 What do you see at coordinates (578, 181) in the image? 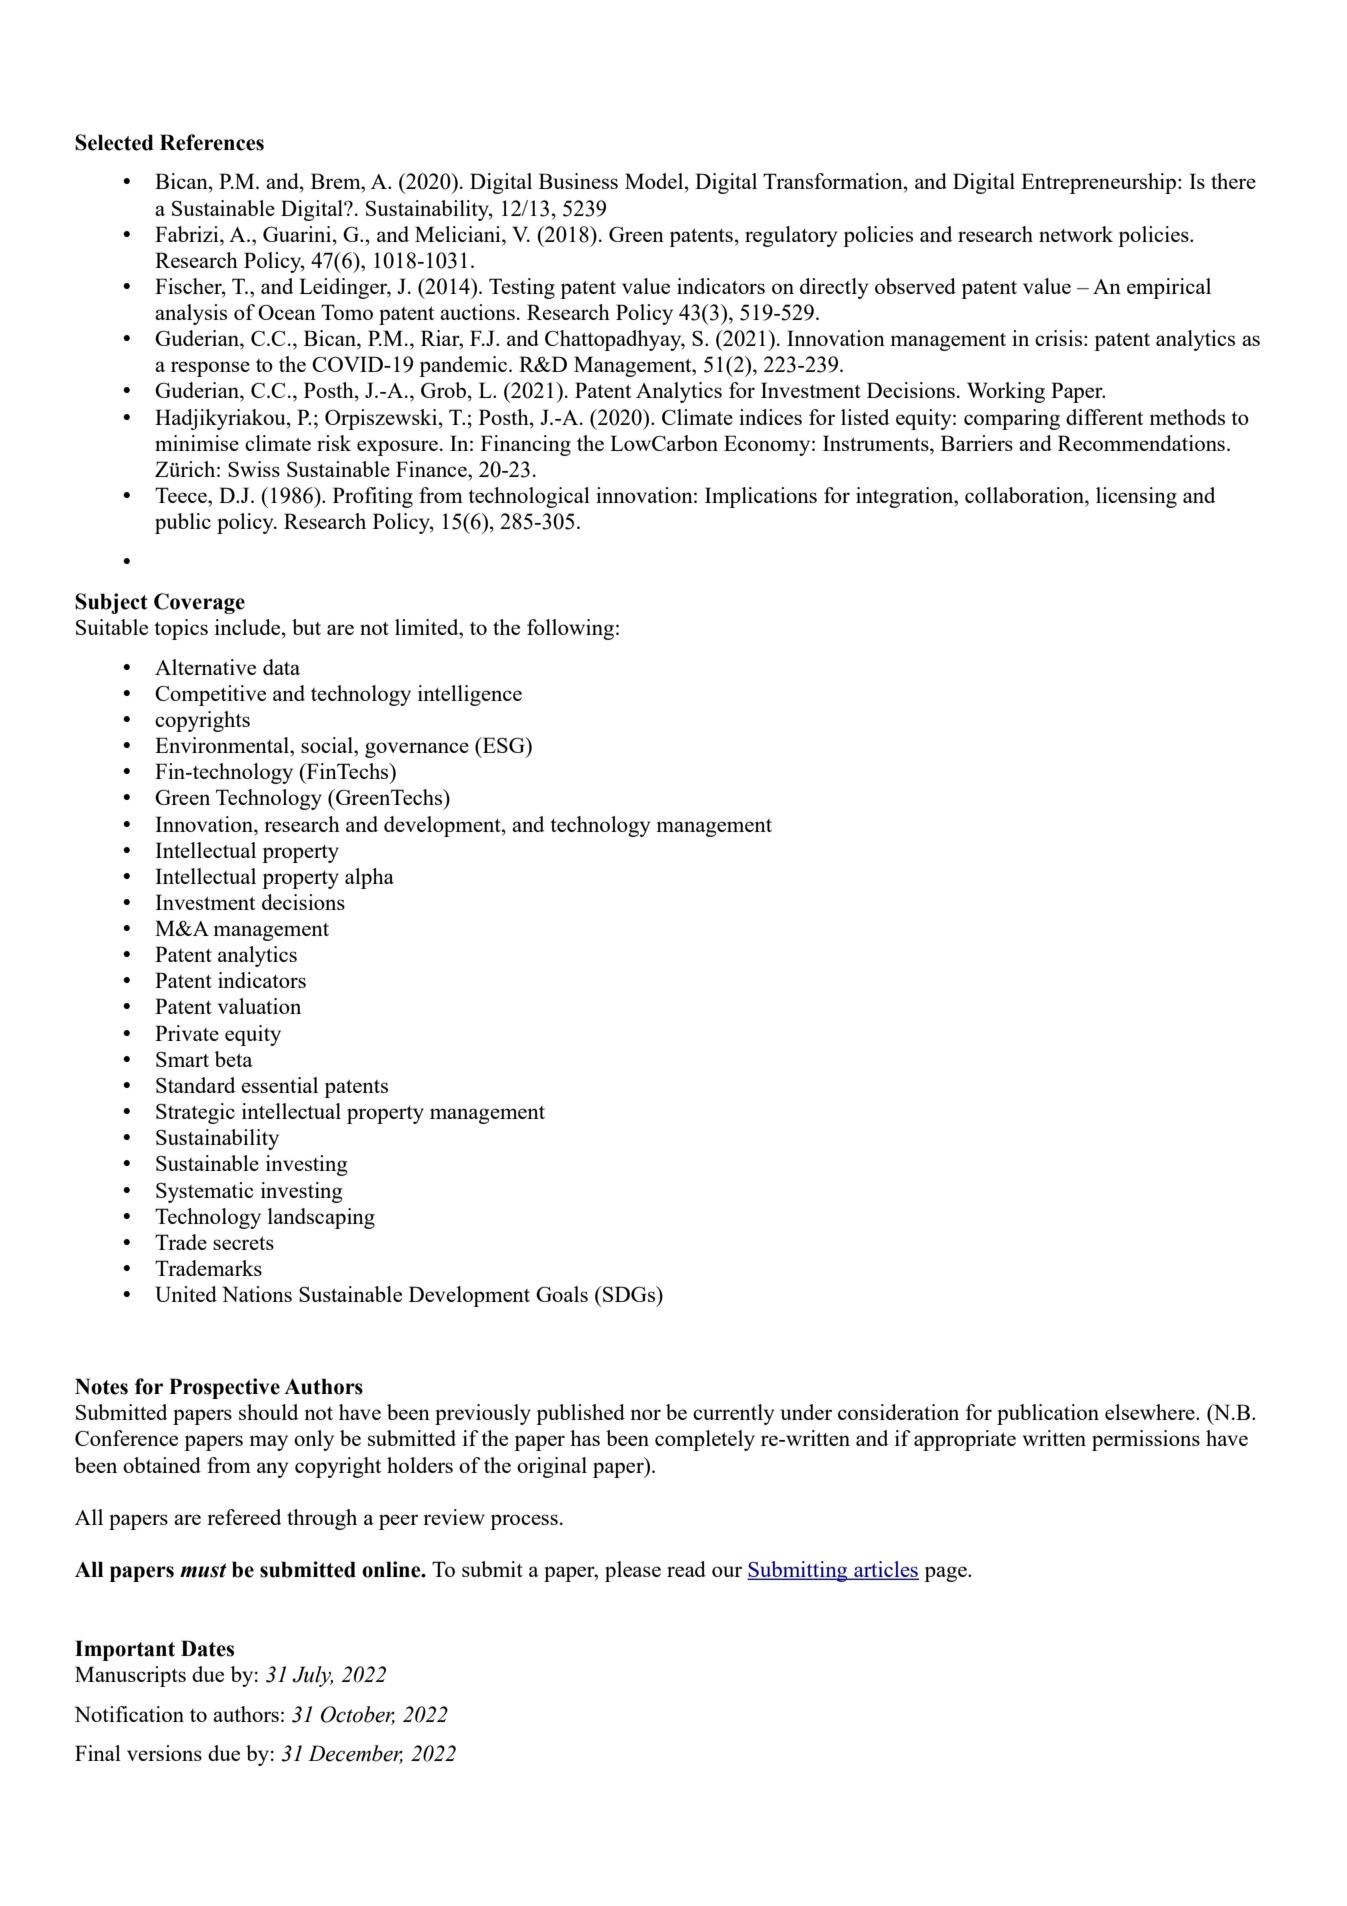
I see `Business` at bounding box center [578, 181].
